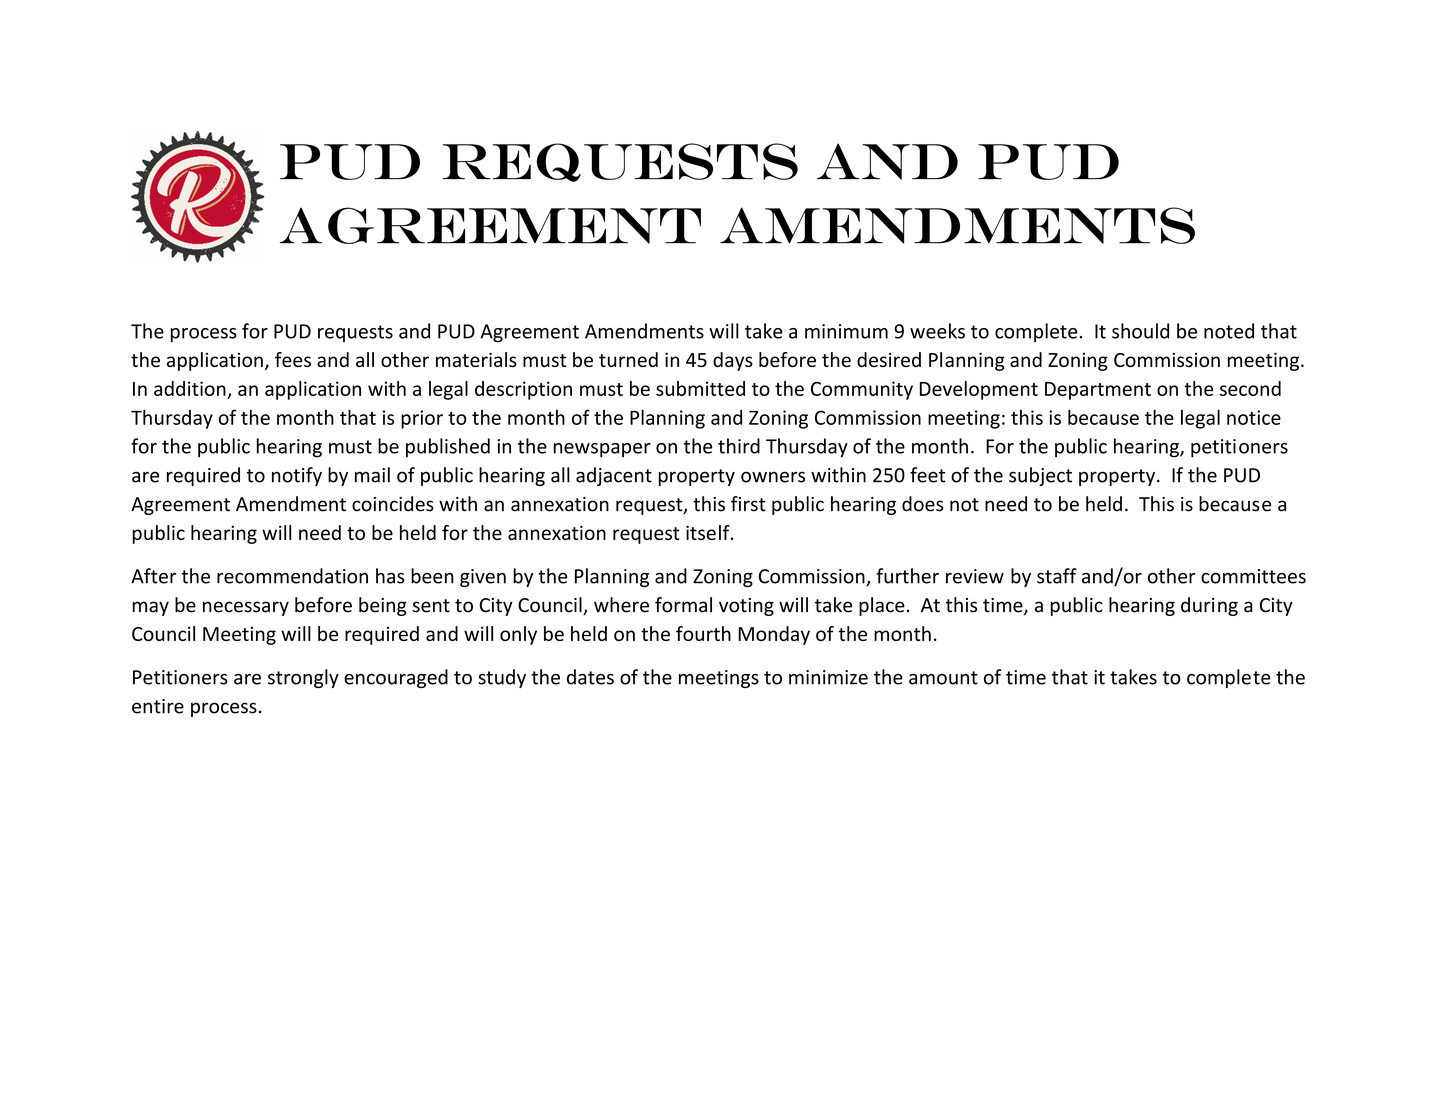  Describe the element at coordinates (590, 677) in the page. I see `dates` at that location.
